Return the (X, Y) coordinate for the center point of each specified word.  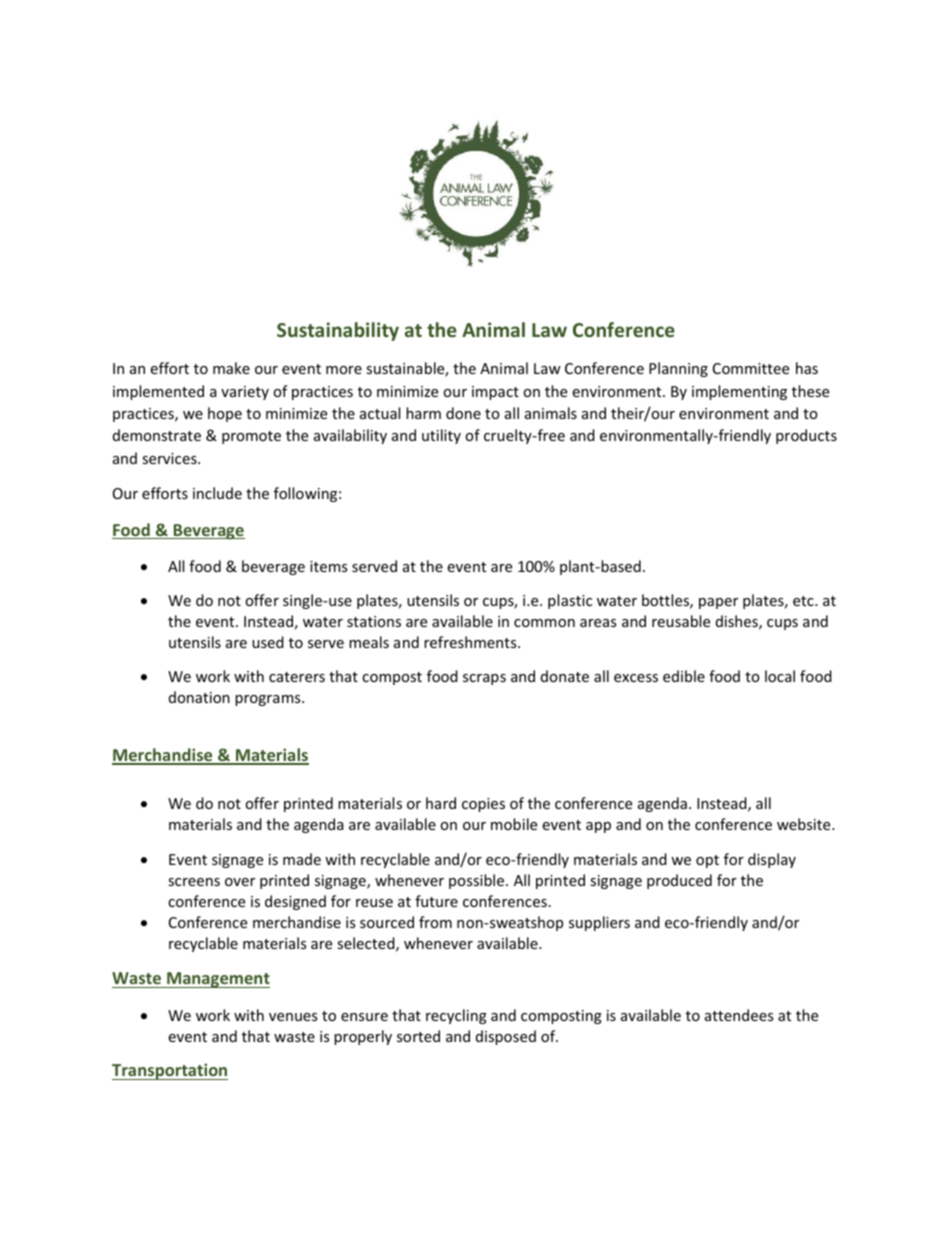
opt (707, 861)
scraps (484, 679)
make (231, 368)
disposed (506, 1037)
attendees (739, 1015)
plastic (570, 601)
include (217, 493)
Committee (751, 368)
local (780, 676)
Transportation (170, 1071)
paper (718, 603)
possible (478, 881)
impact (495, 393)
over (240, 882)
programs (269, 700)
